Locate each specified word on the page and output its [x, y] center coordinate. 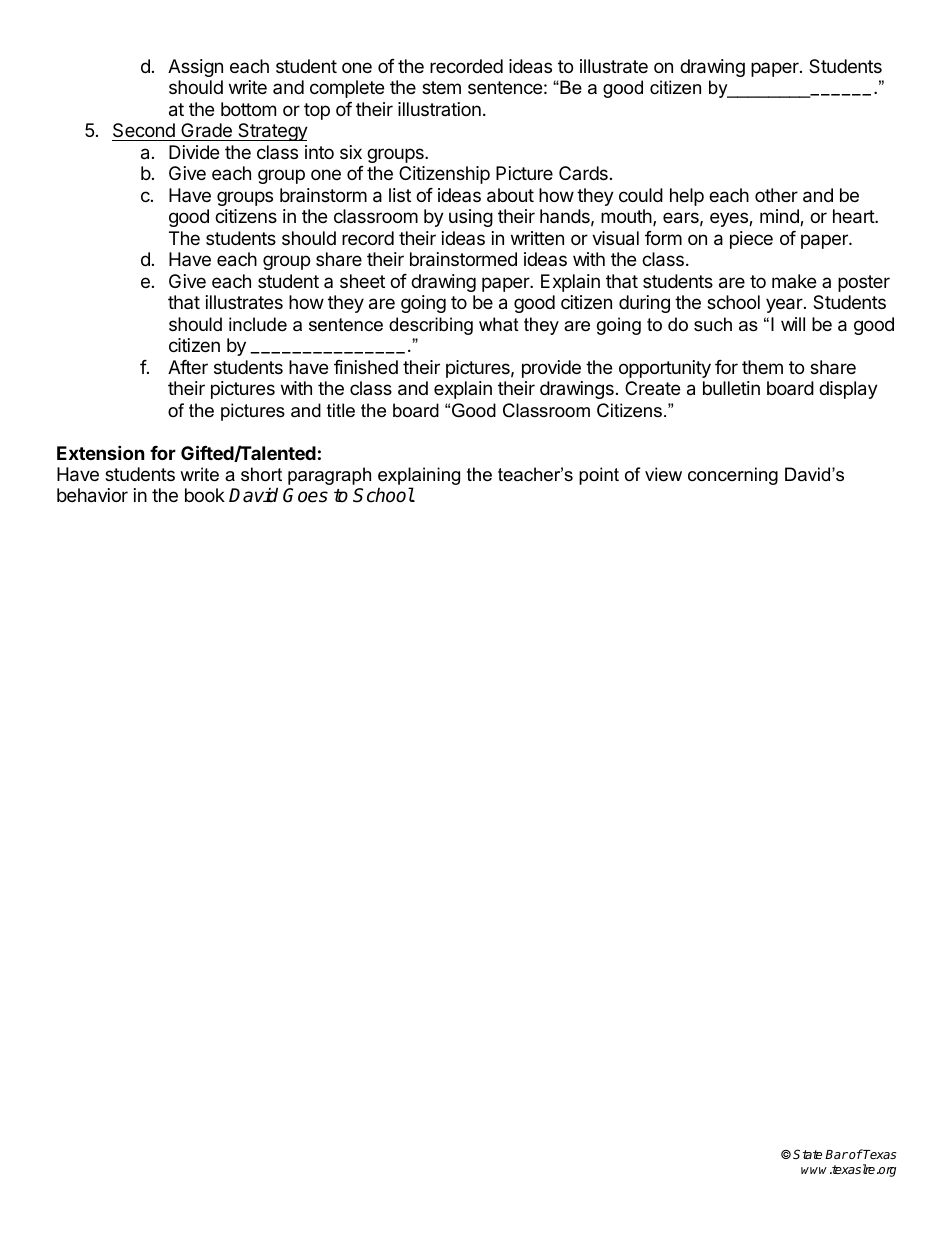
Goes [305, 495]
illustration [439, 109]
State [807, 1154]
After [188, 367]
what [499, 324]
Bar [836, 1154]
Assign [195, 68]
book [205, 495]
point [599, 476]
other [776, 195]
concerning [733, 476]
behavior [92, 495]
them [762, 367]
